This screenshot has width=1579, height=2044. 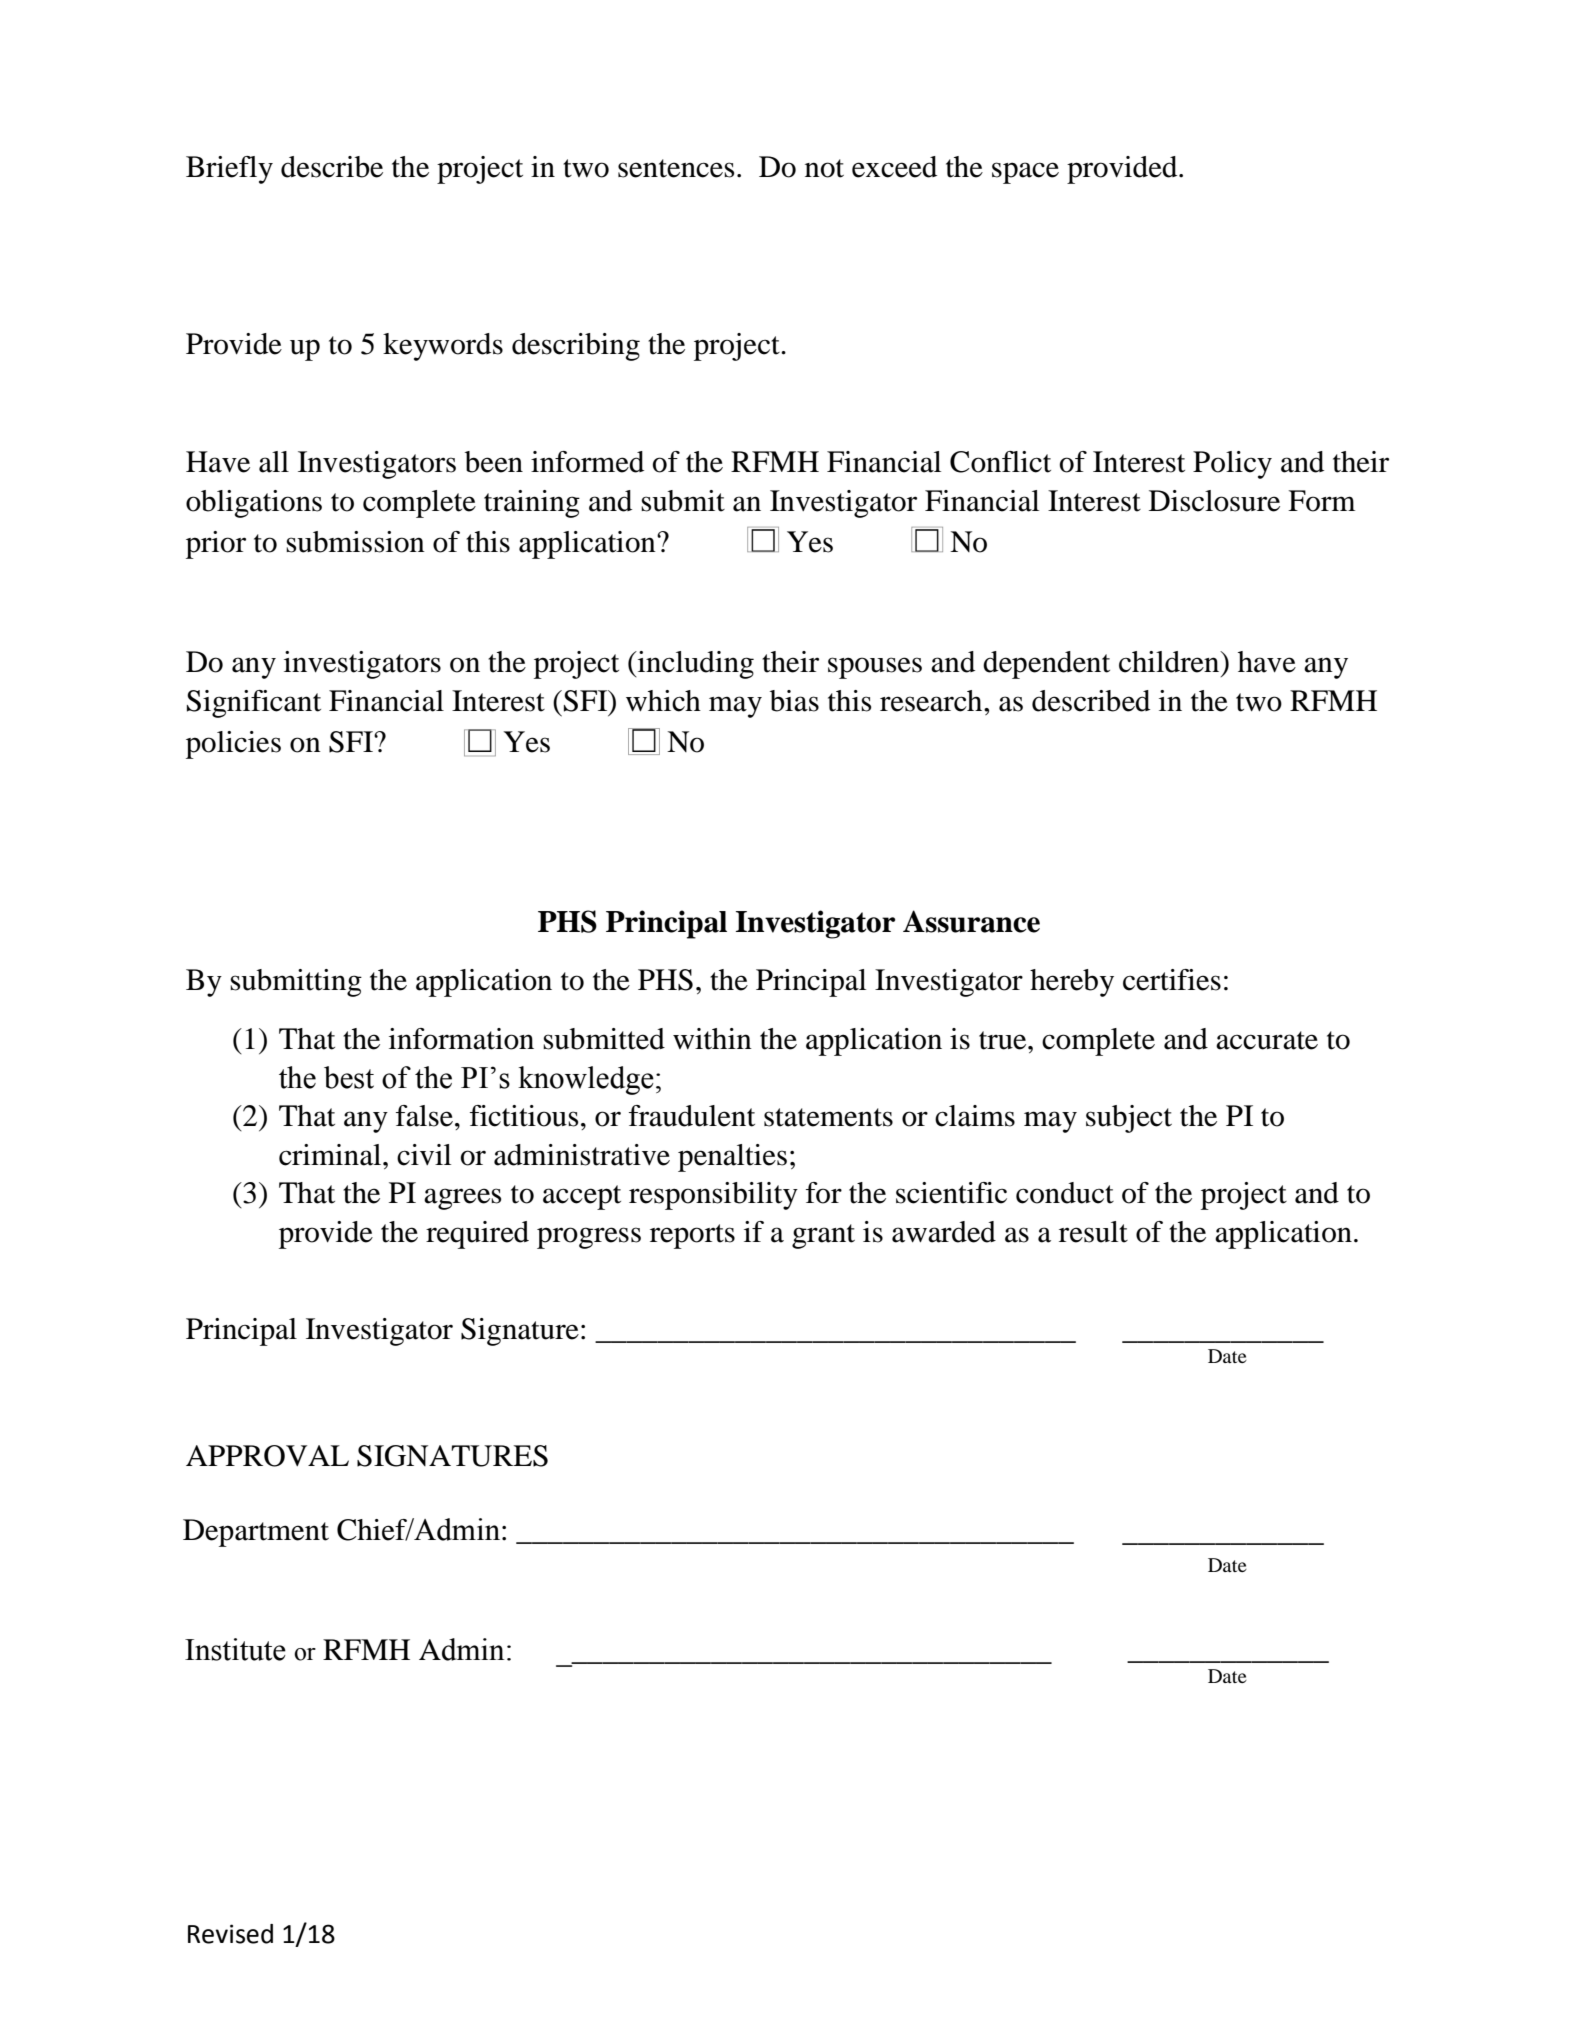 What do you see at coordinates (331, 1155) in the screenshot?
I see `criminal` at bounding box center [331, 1155].
